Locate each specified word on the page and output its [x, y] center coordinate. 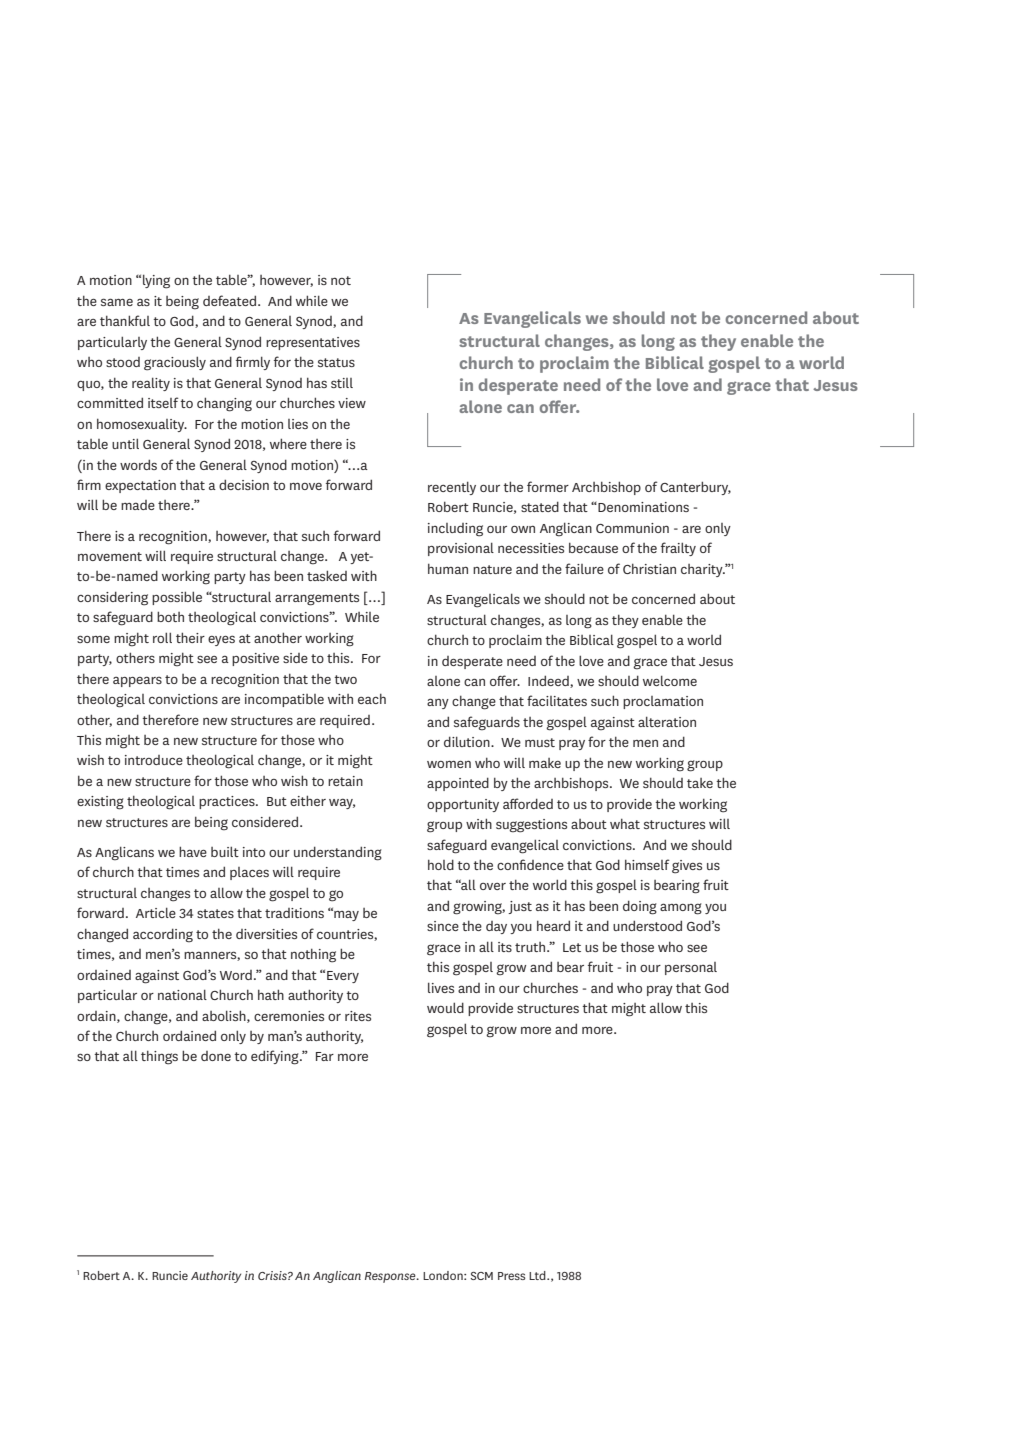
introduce [154, 760]
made [138, 505]
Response [391, 1277]
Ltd [538, 1275]
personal [691, 968]
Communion [632, 528]
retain [345, 781]
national [182, 994]
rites [358, 1016]
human [448, 568]
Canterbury [695, 488]
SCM [481, 1276]
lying [156, 281]
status [336, 362]
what [625, 823]
